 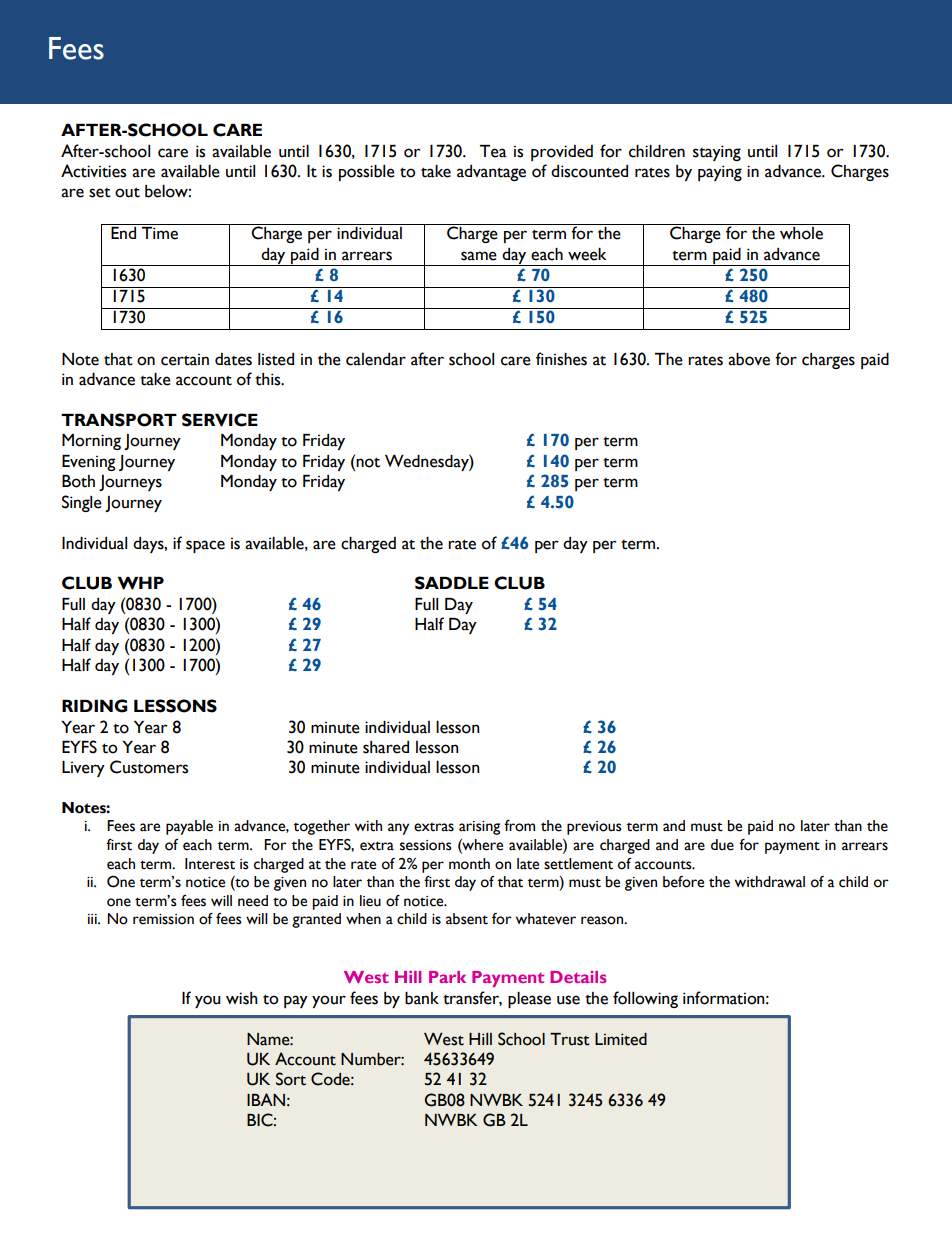 I want to click on paying, so click(x=720, y=173).
